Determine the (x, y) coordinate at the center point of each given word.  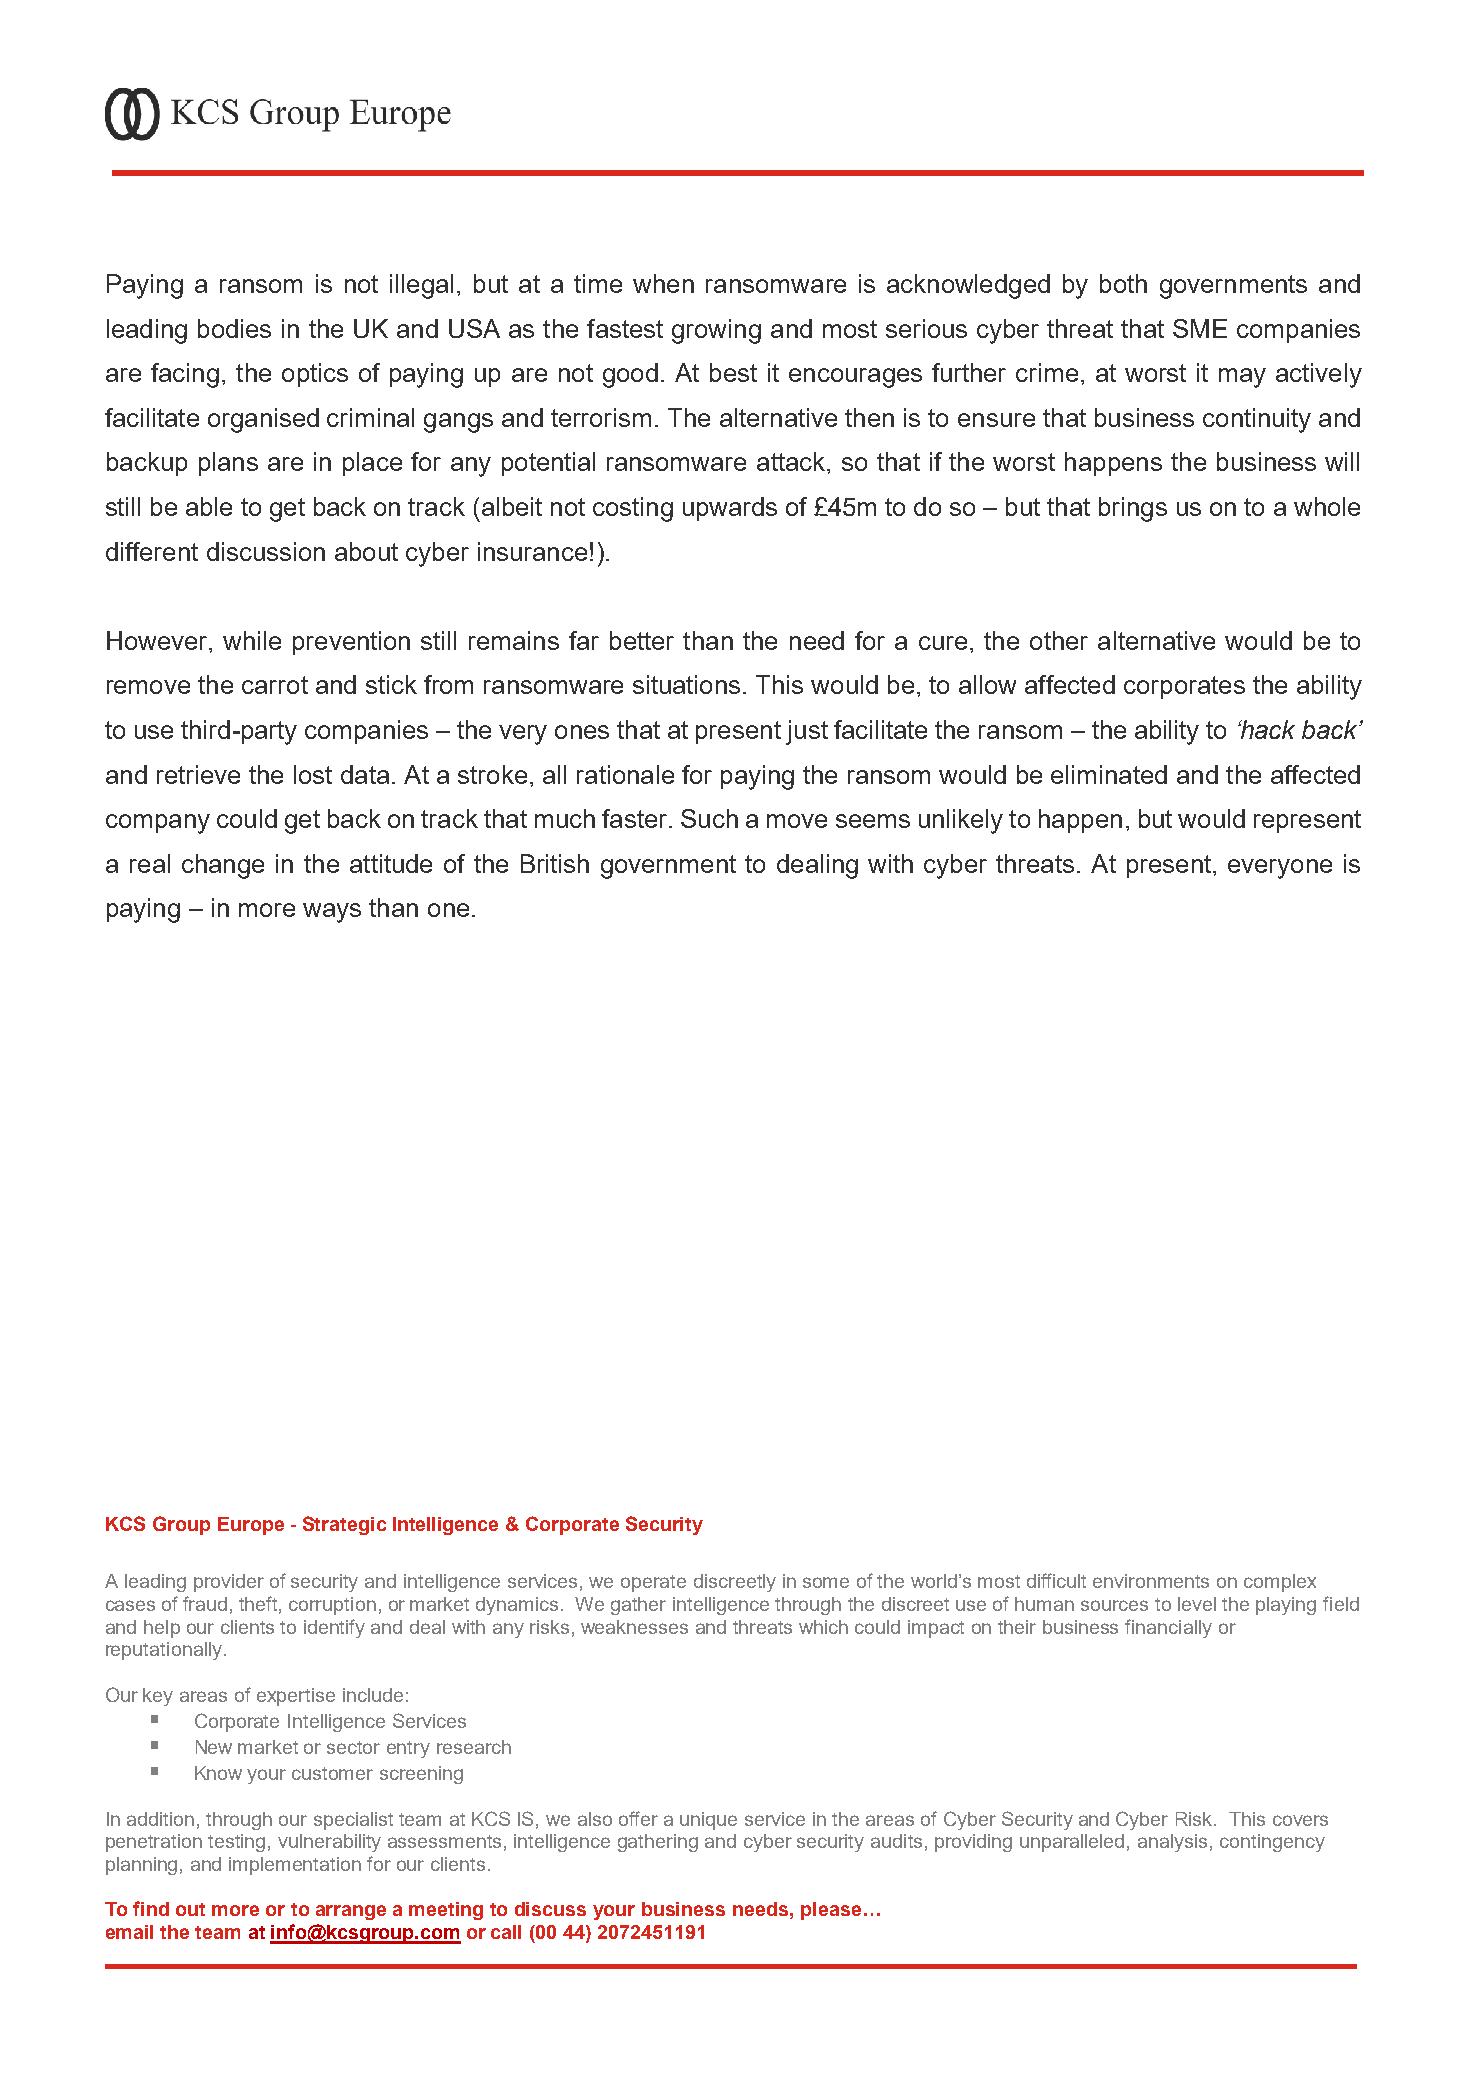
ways (332, 913)
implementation (295, 1866)
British (555, 863)
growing (716, 331)
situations (686, 684)
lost (313, 774)
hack (1266, 729)
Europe (251, 1526)
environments (1151, 1581)
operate (653, 1583)
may (1242, 378)
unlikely (961, 821)
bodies (234, 328)
